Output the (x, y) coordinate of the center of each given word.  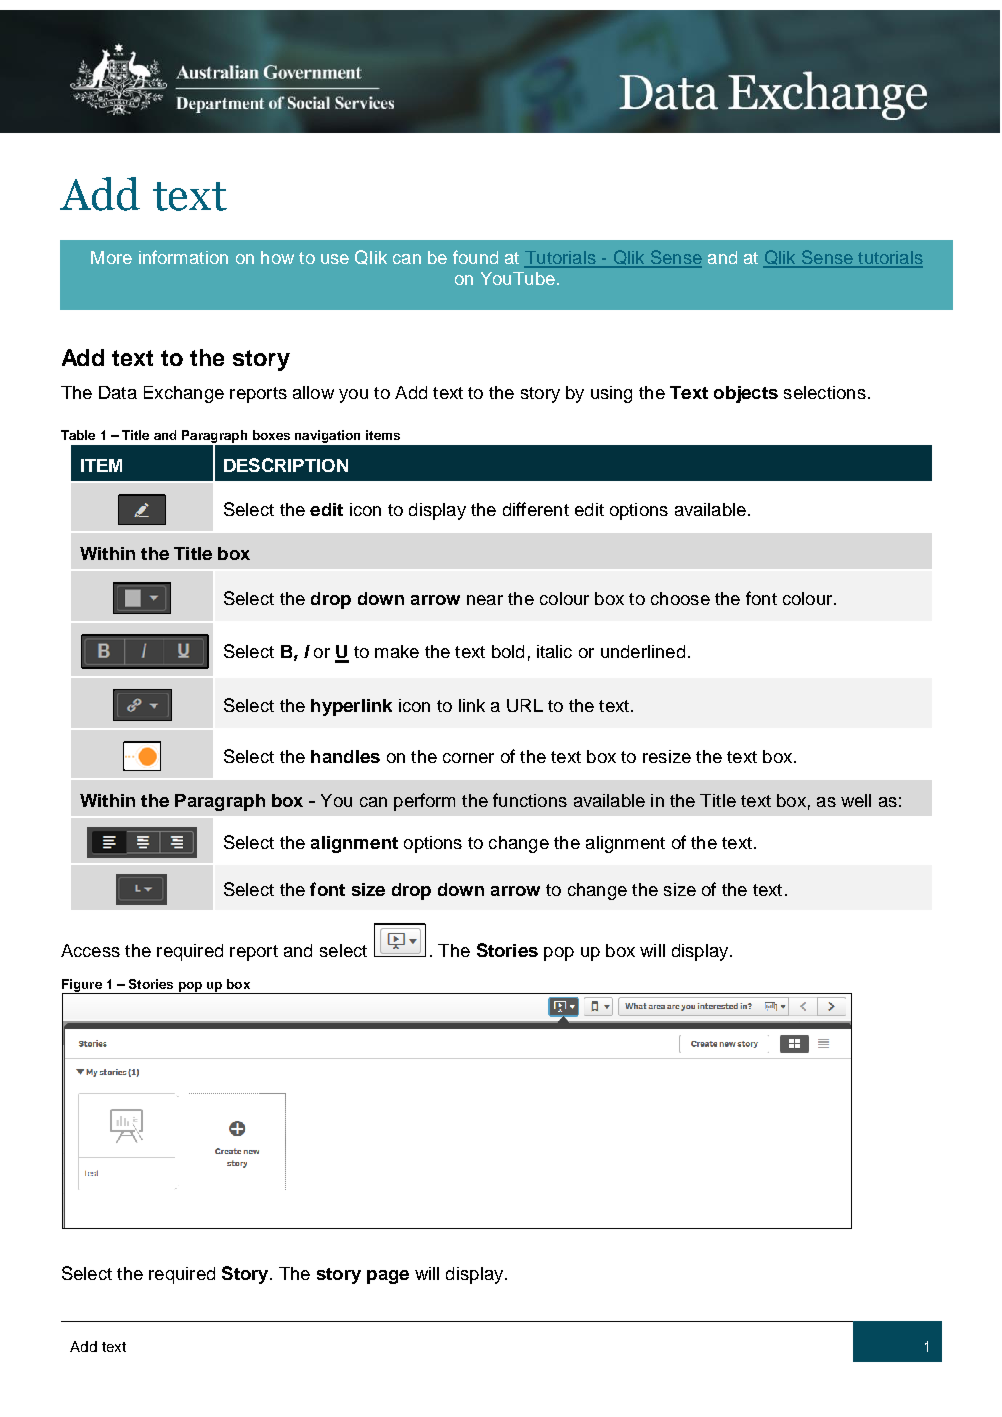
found (475, 257)
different (536, 509)
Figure (83, 986)
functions (530, 800)
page (388, 1277)
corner (468, 758)
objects (746, 394)
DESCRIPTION (286, 465)
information (183, 257)
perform (424, 802)
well (856, 800)
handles (345, 756)
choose (680, 598)
